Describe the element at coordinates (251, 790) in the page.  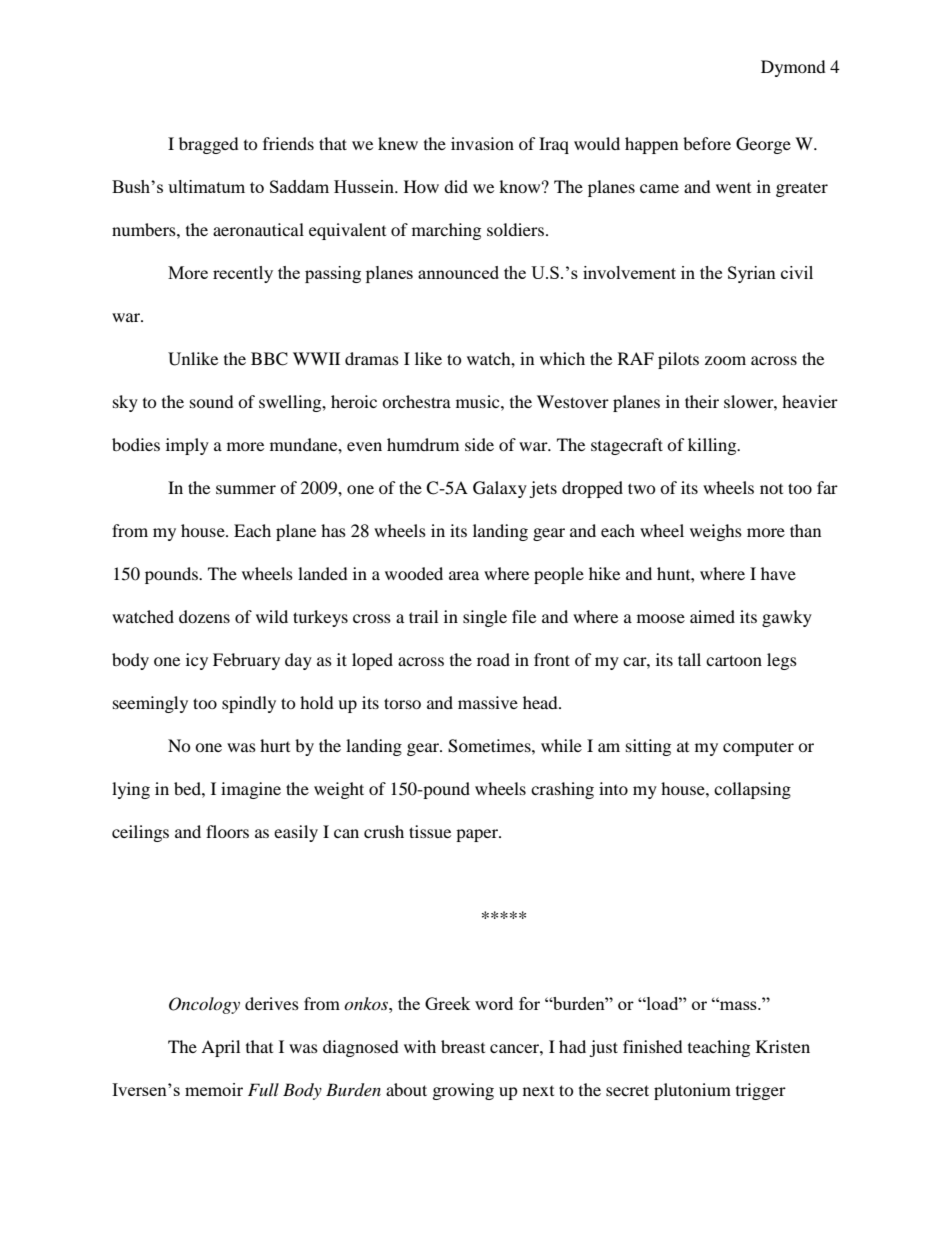
I see `imagine` at that location.
